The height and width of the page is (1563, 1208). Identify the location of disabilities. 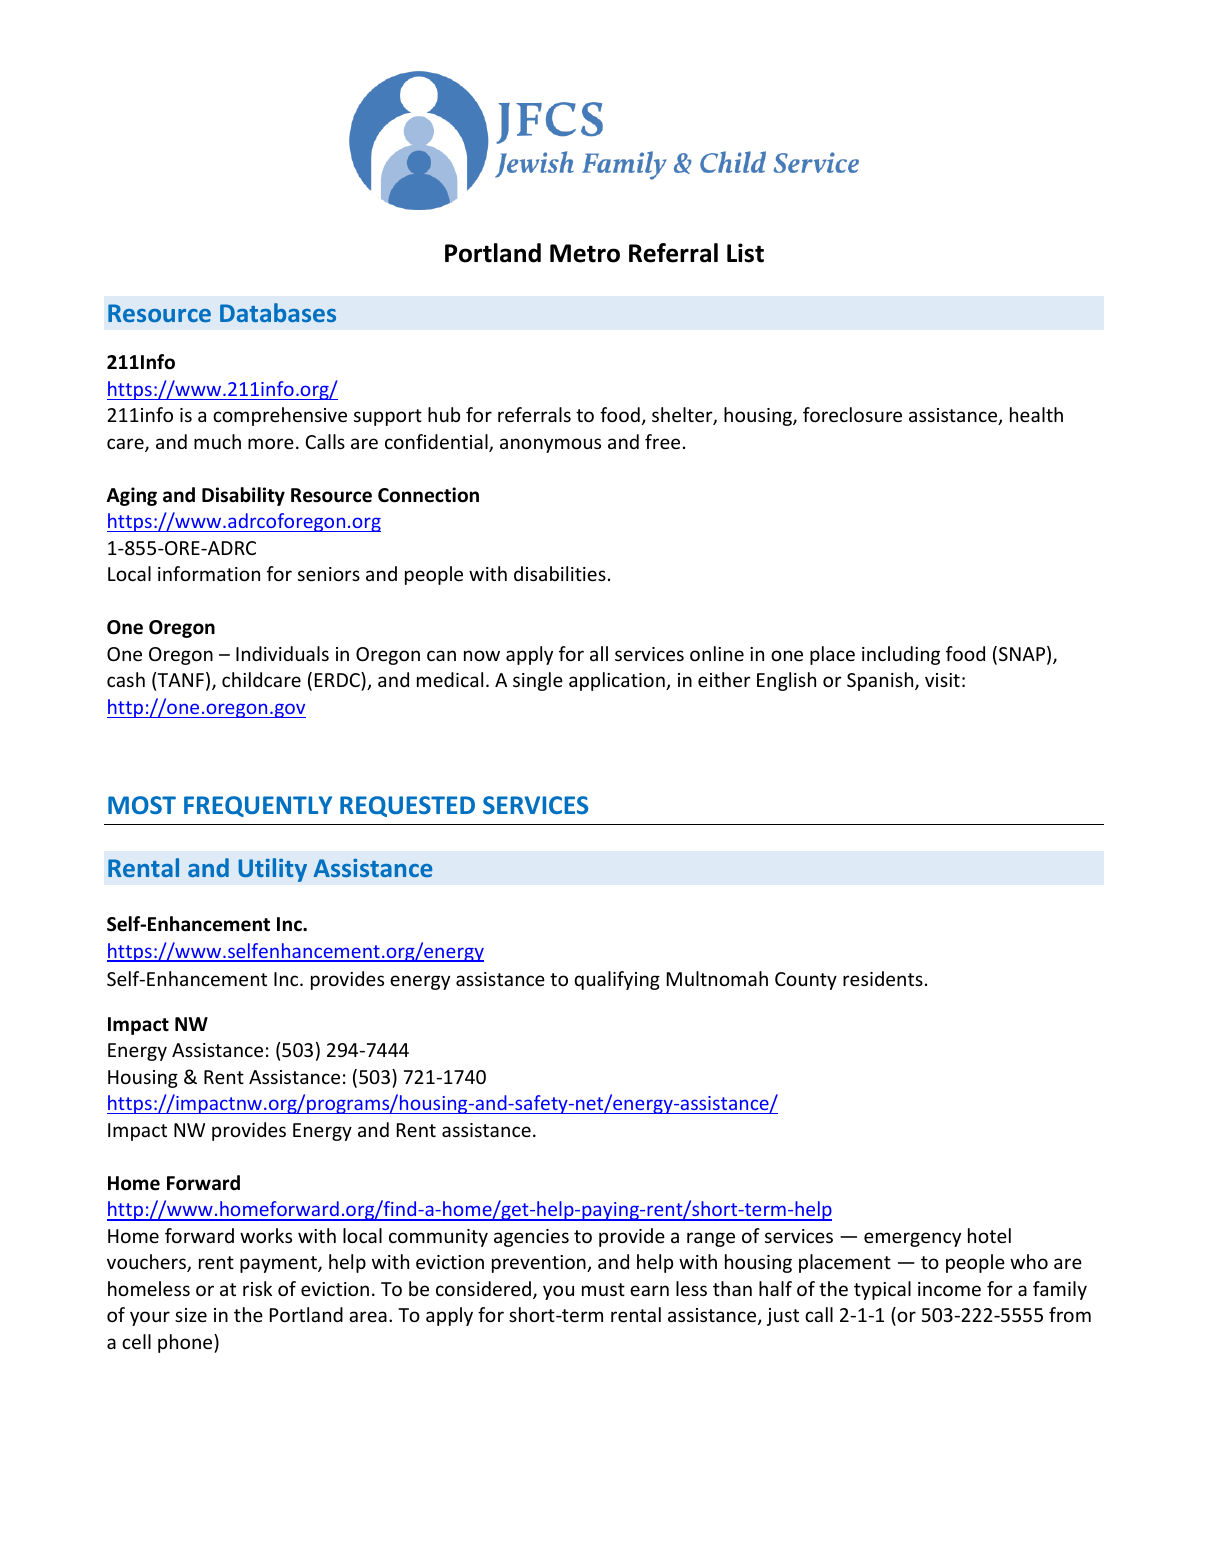
(560, 573).
